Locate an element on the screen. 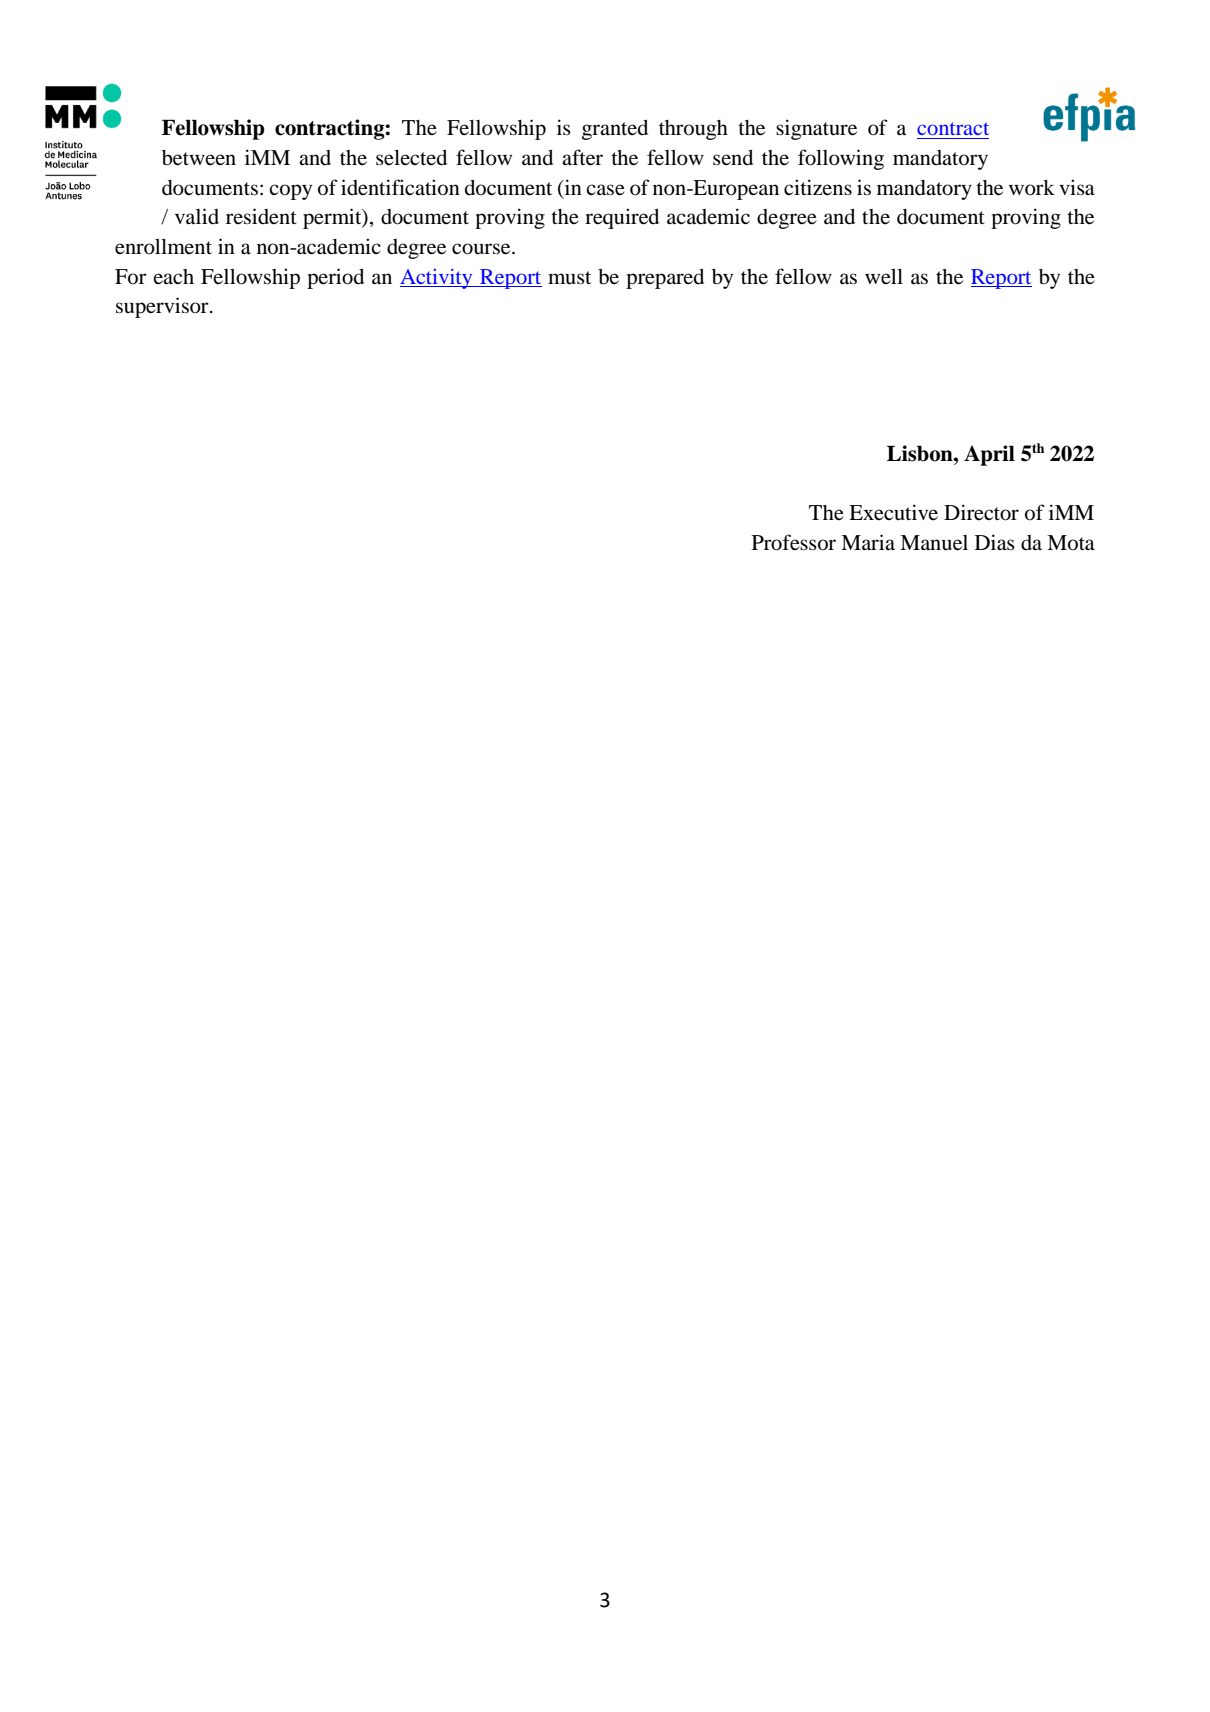  must is located at coordinates (569, 278).
